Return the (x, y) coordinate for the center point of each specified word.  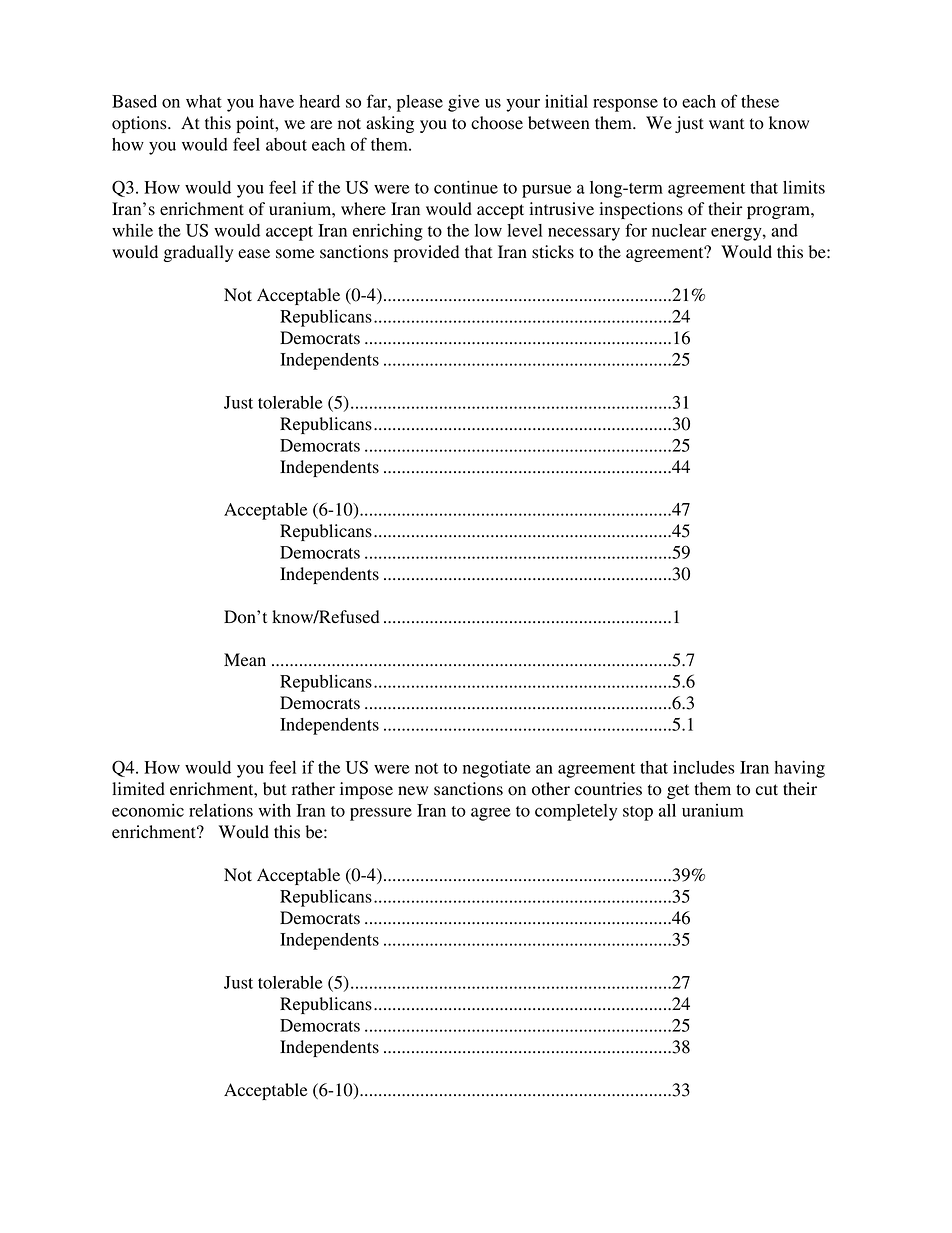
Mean (245, 660)
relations (221, 810)
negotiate (496, 769)
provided (426, 253)
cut (767, 789)
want (726, 124)
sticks (553, 252)
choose (497, 123)
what (204, 101)
